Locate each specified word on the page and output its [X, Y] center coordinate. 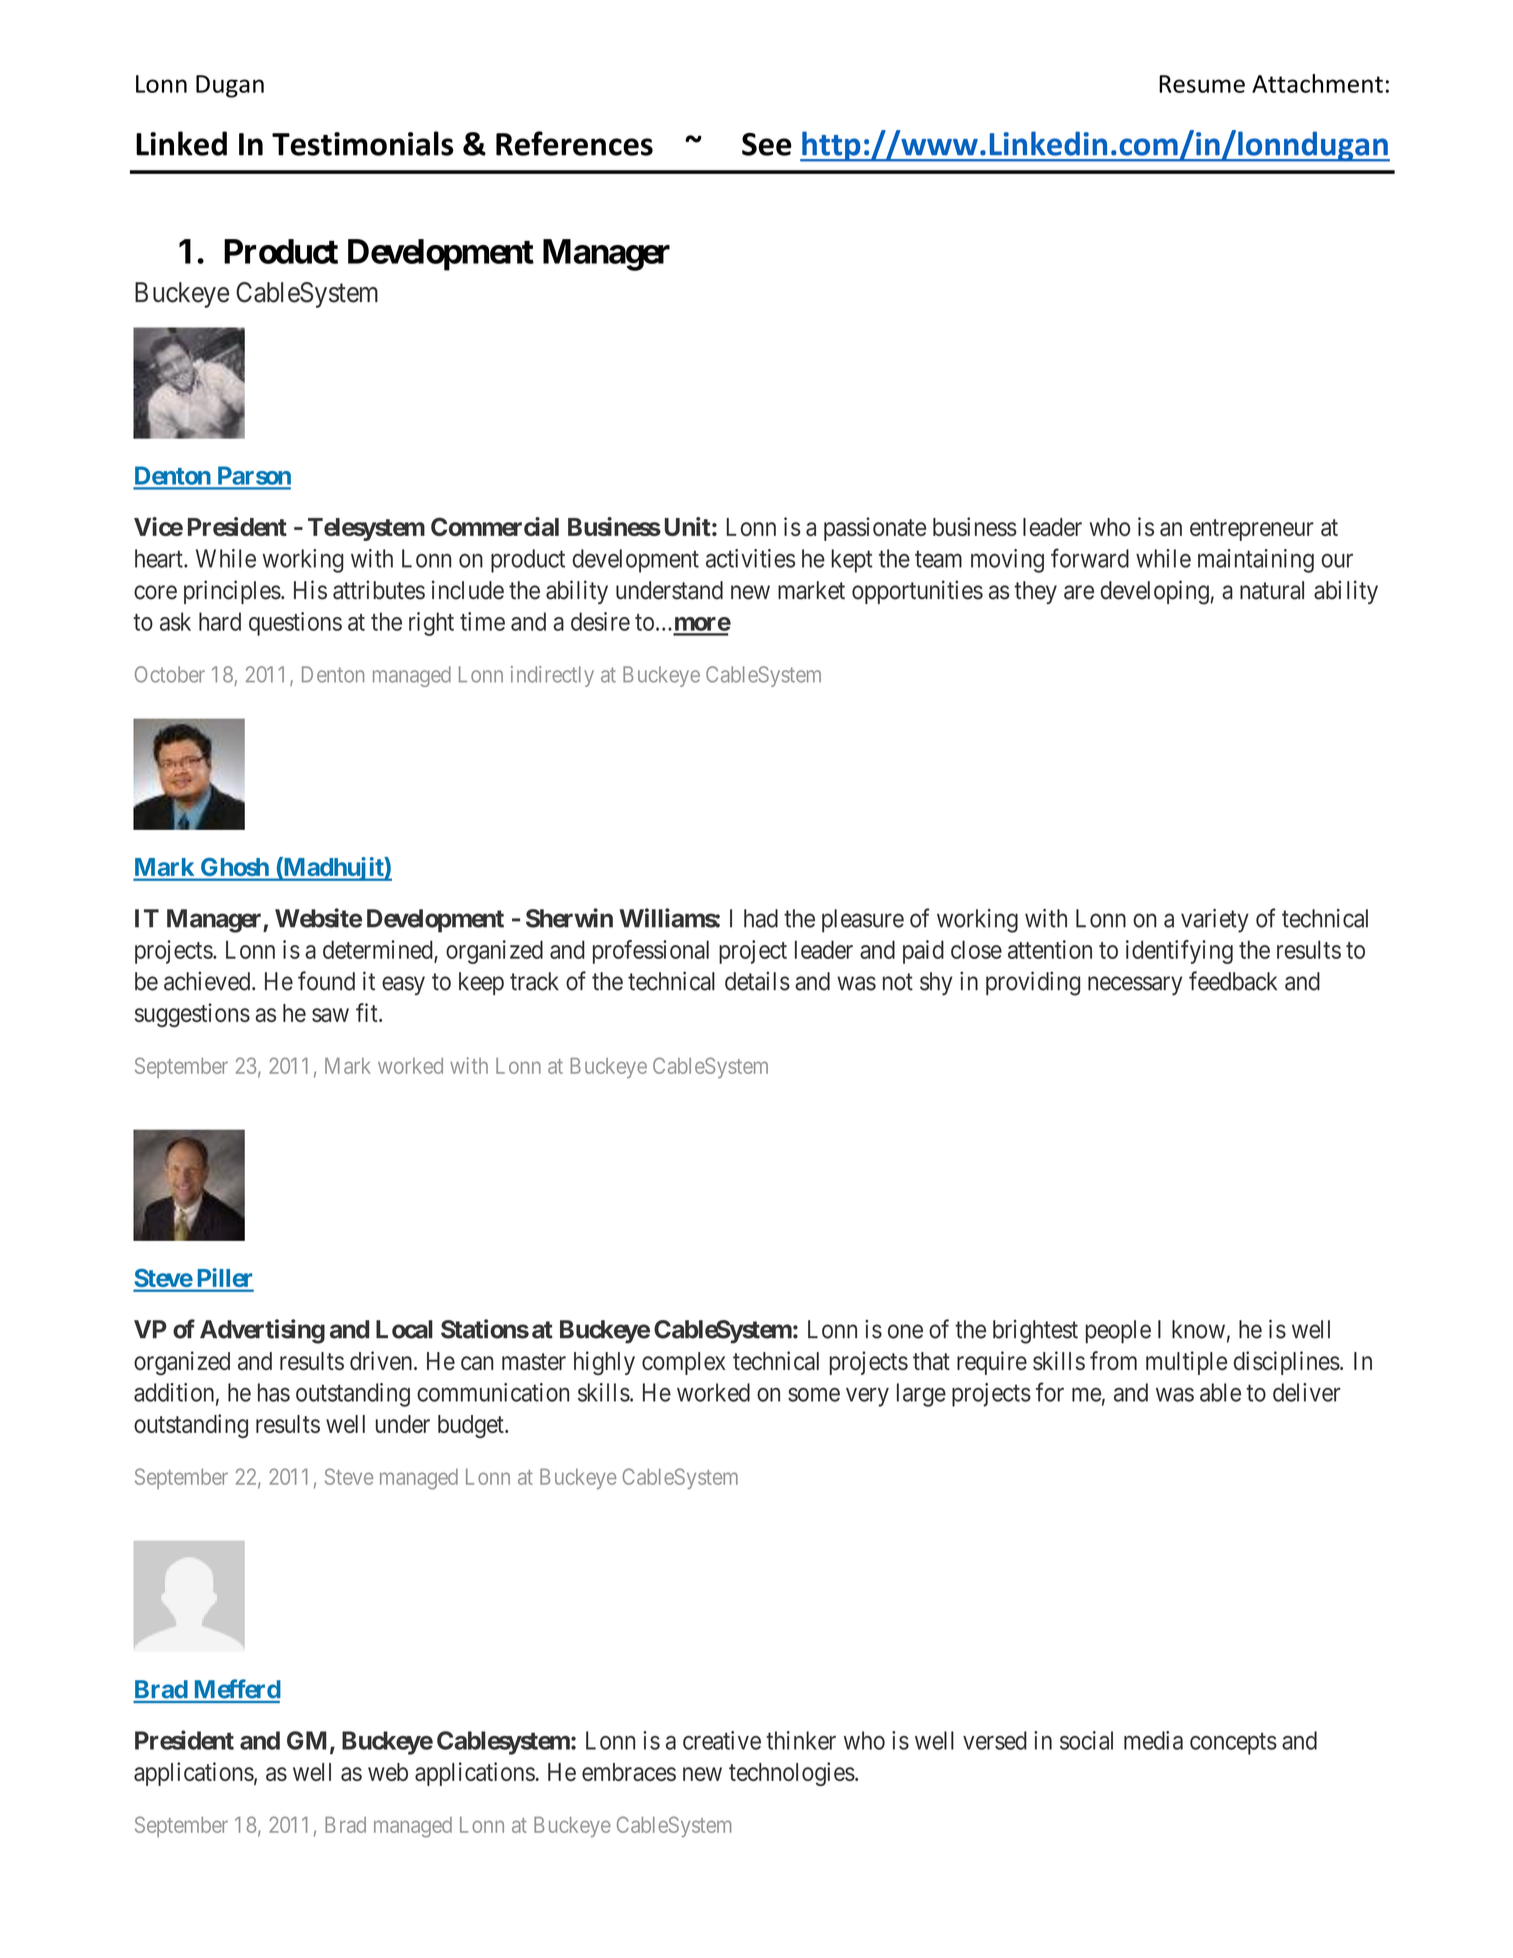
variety [1215, 921]
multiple [1186, 1363]
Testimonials [362, 143]
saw [330, 1015]
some [814, 1395]
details [757, 981]
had [761, 918]
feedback [1233, 981]
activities [750, 558]
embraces [629, 1772]
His [310, 590]
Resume [1202, 84]
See [767, 144]
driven [382, 1360]
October [170, 674]
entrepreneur [1252, 530]
